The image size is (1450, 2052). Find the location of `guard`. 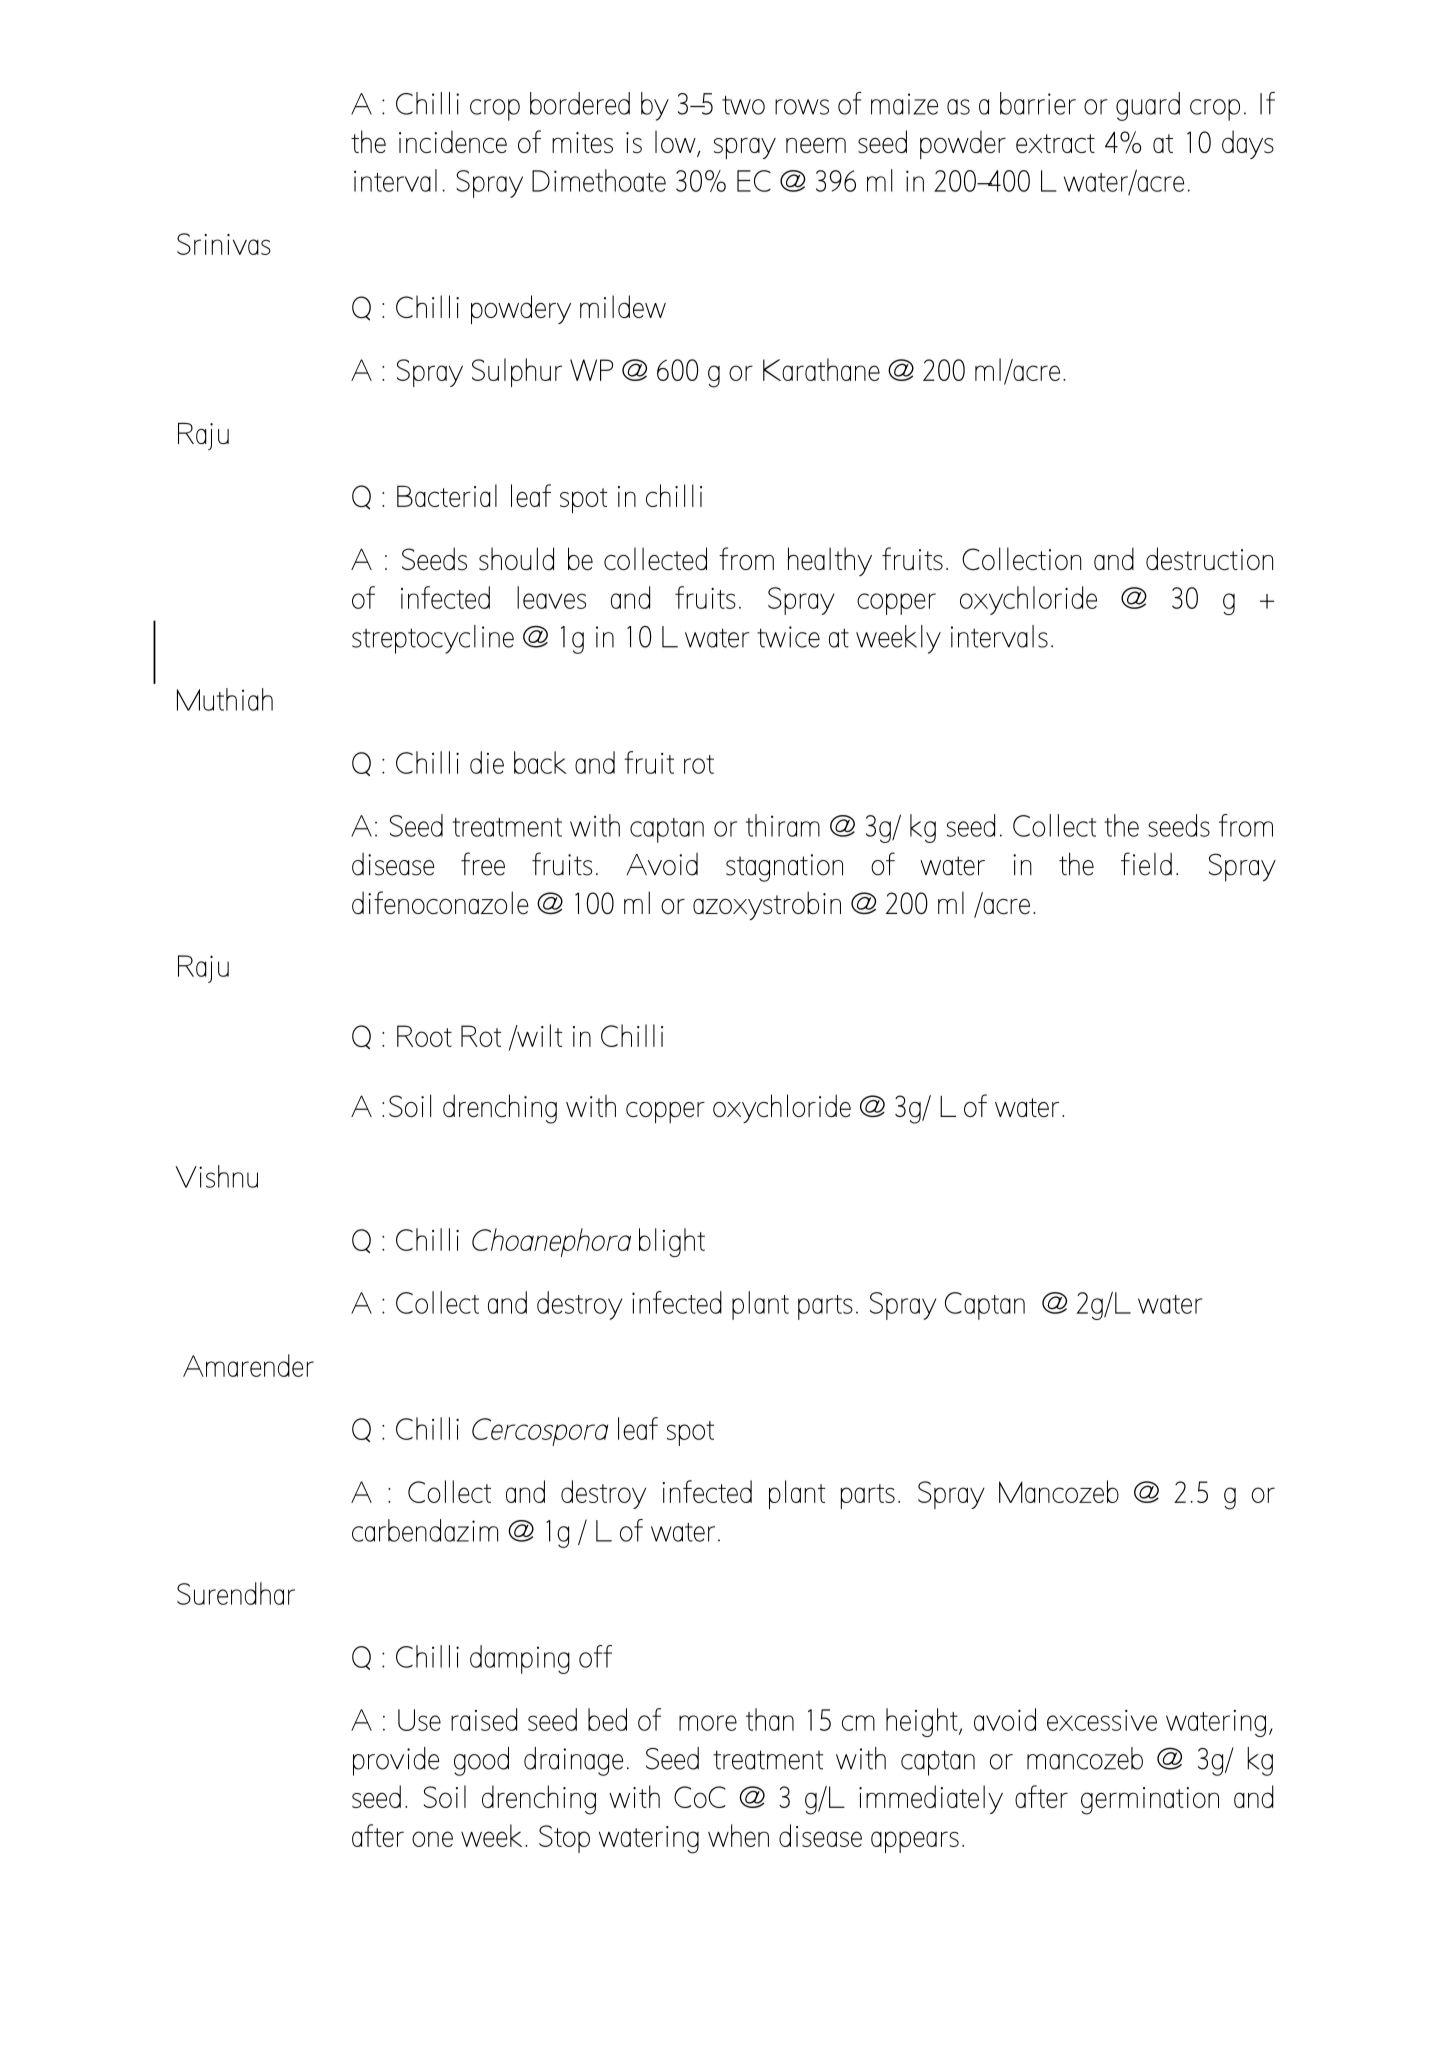

guard is located at coordinates (1148, 106).
